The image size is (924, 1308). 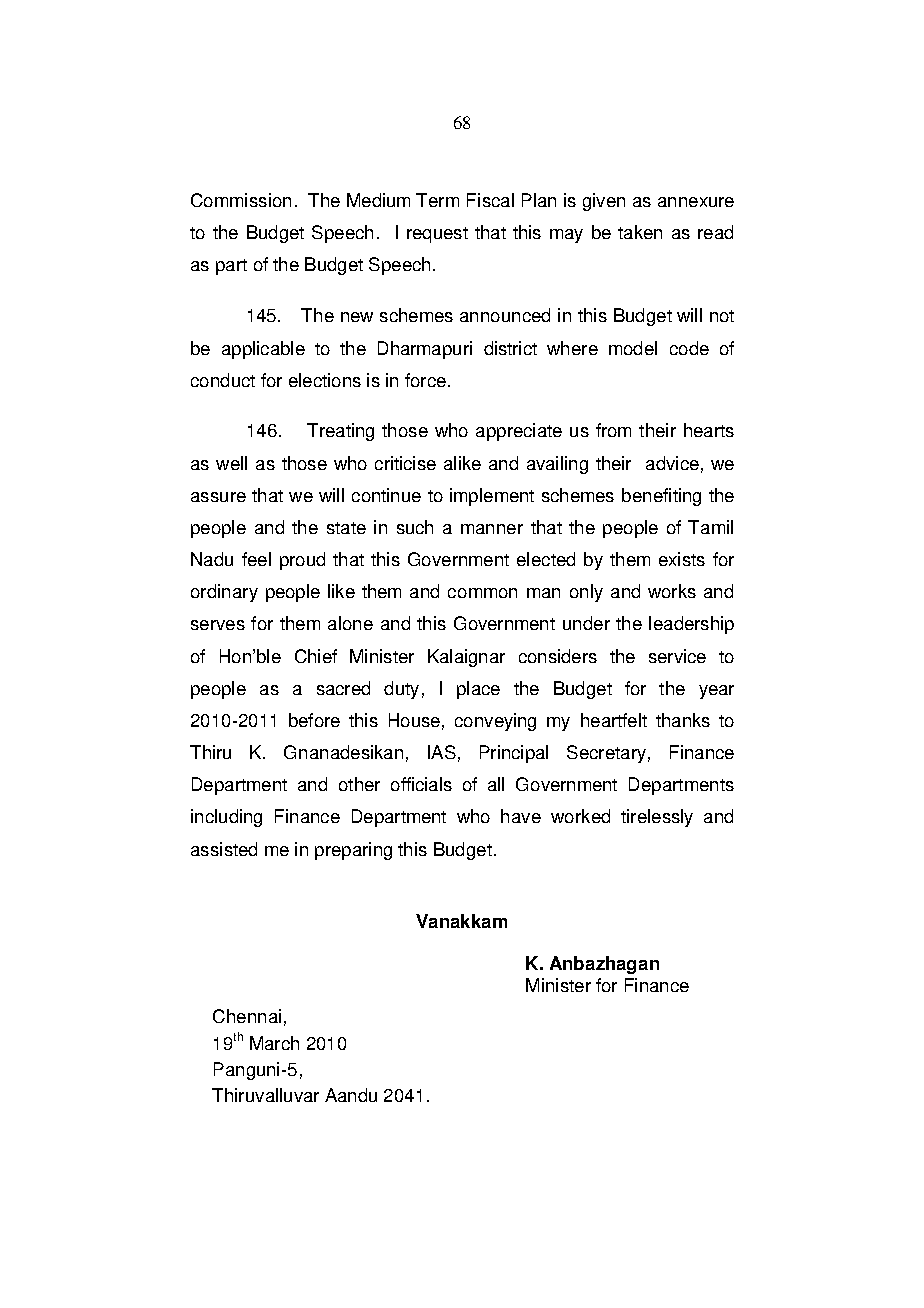 I want to click on taken, so click(x=640, y=232).
